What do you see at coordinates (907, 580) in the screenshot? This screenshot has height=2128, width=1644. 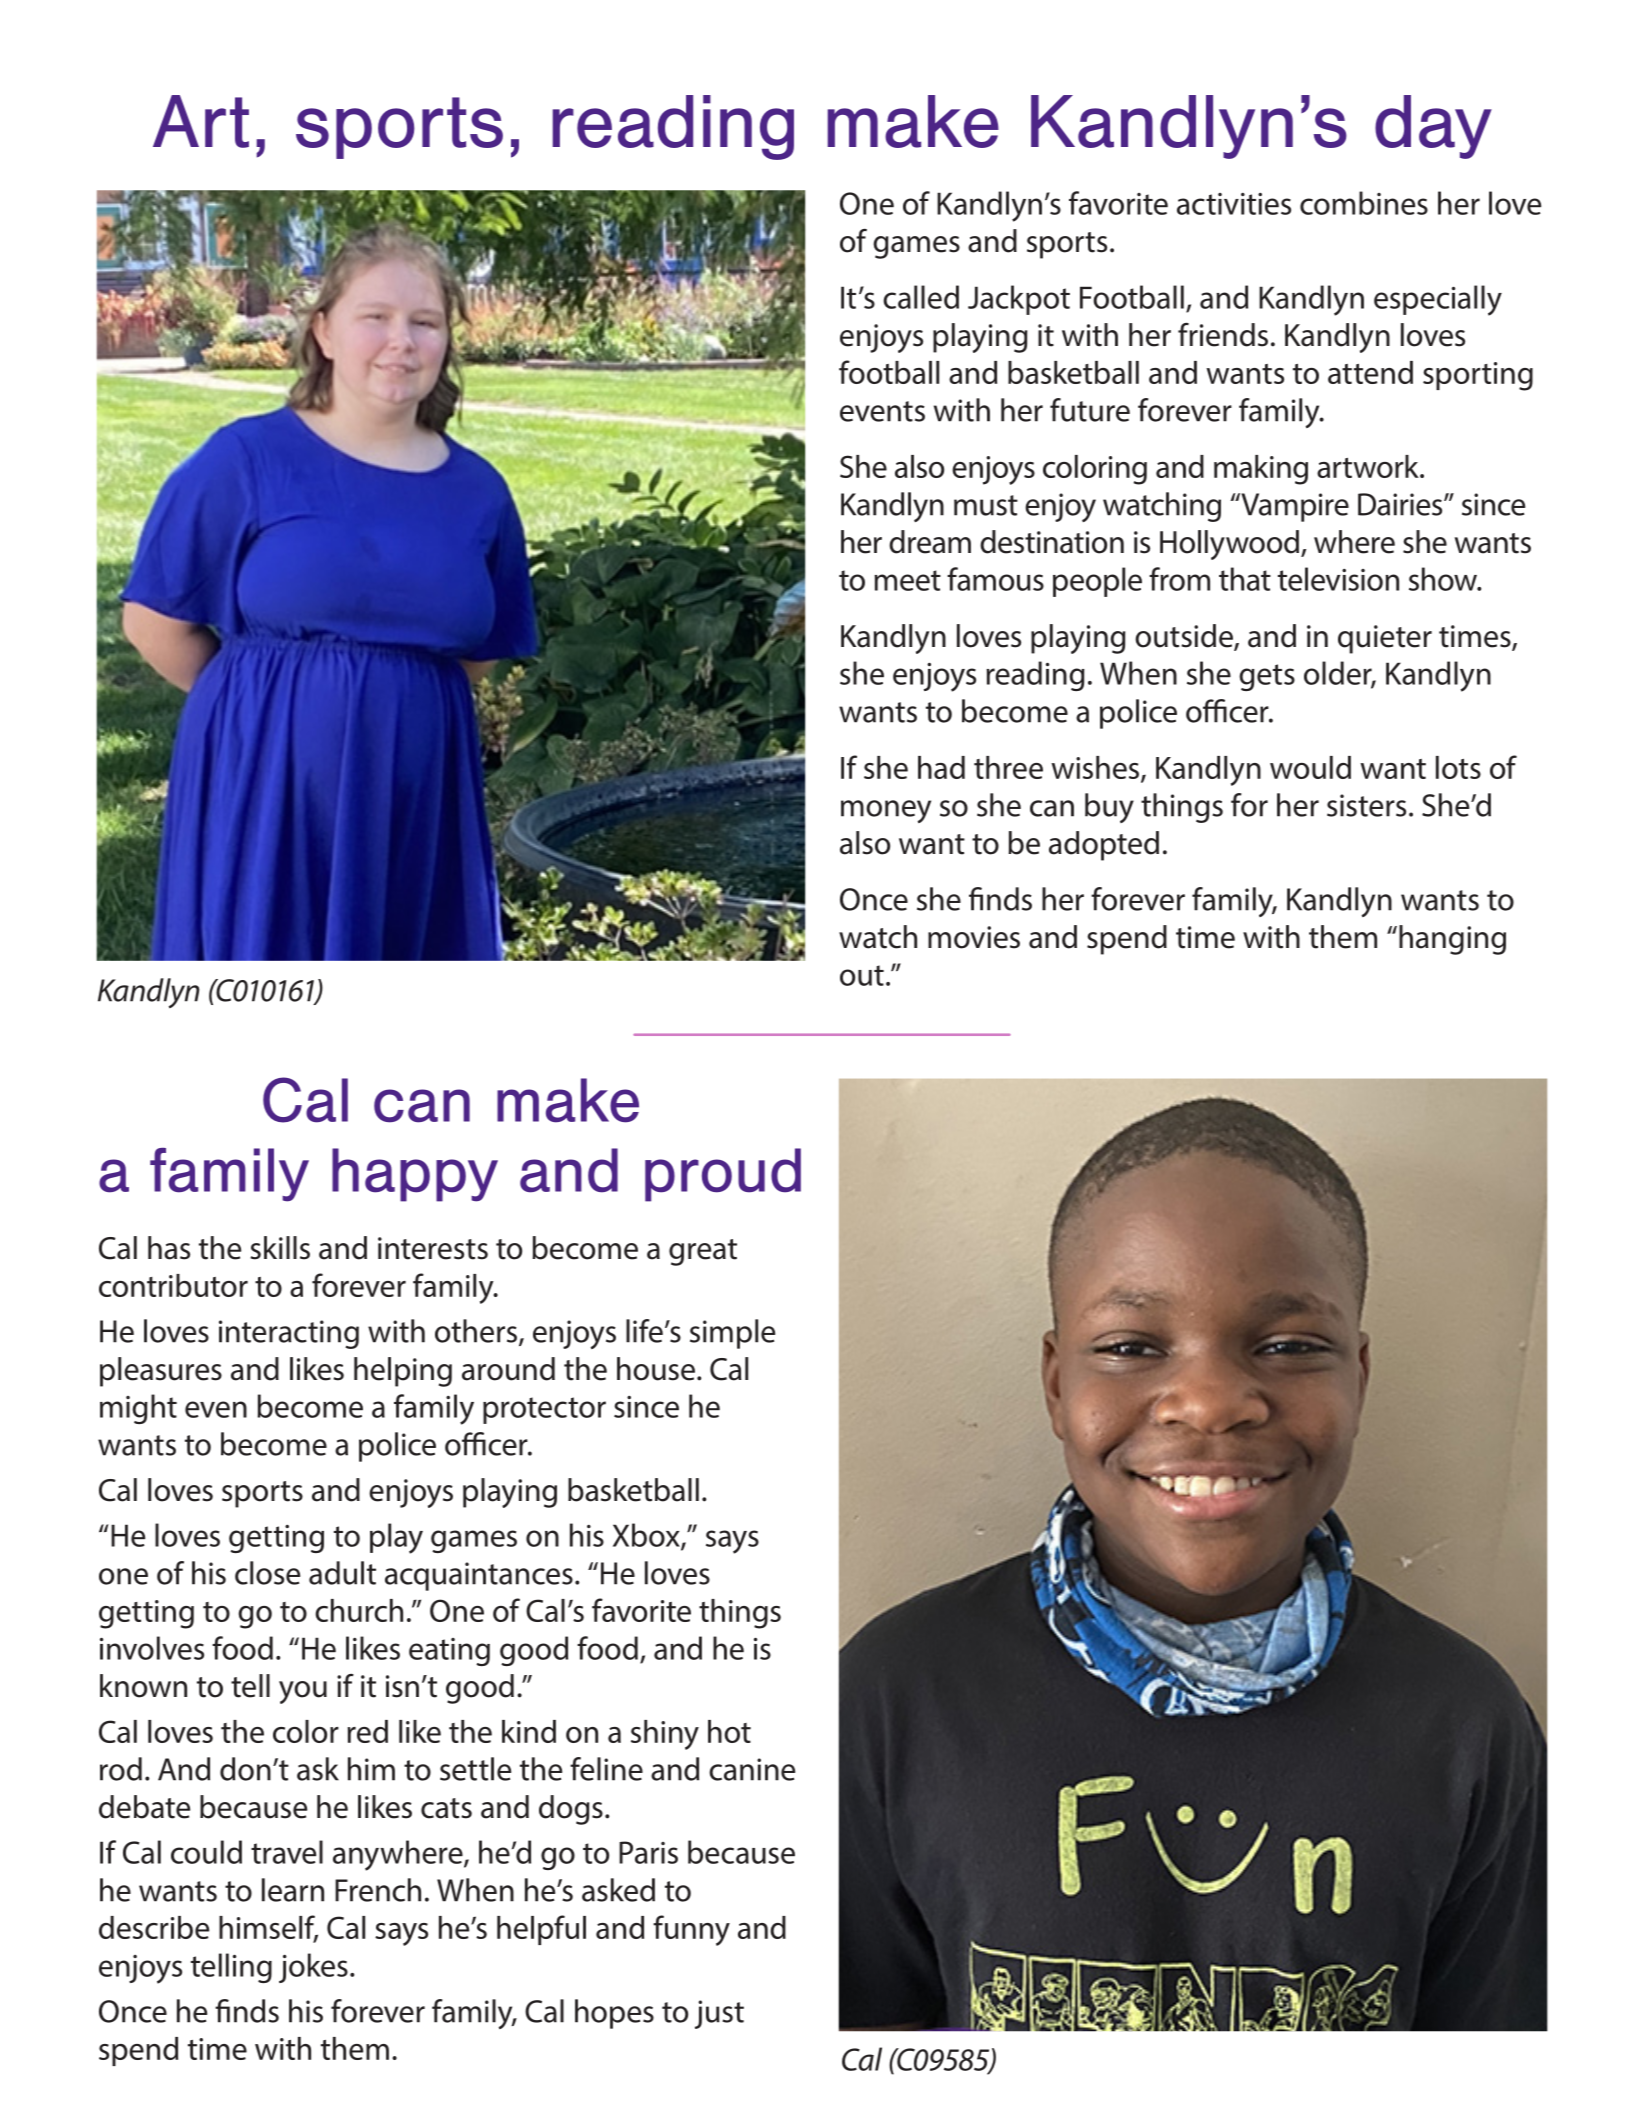 I see `meet` at bounding box center [907, 580].
